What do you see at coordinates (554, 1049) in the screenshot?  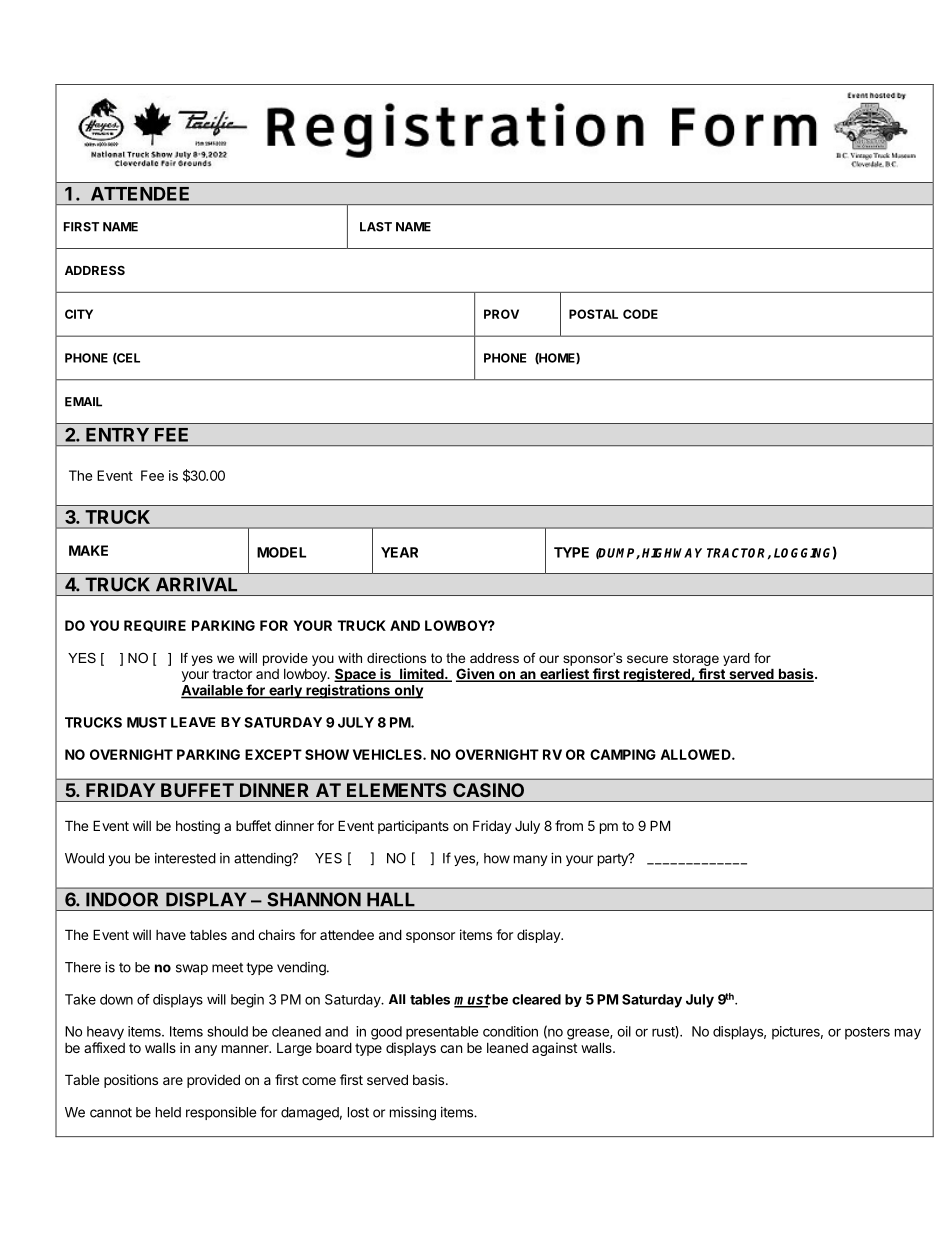 I see `against` at bounding box center [554, 1049].
